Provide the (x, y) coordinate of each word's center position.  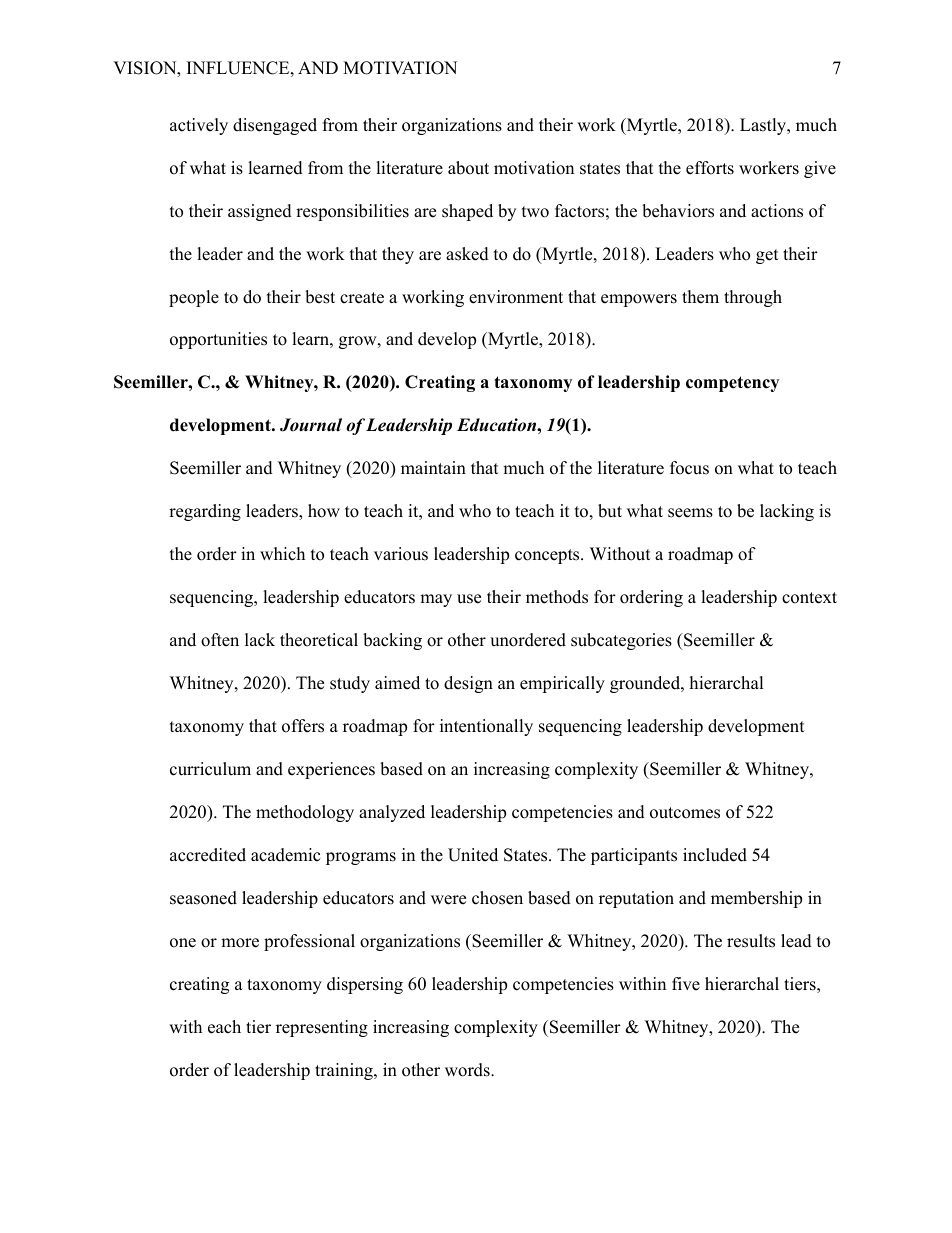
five (686, 984)
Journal (311, 425)
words (468, 1070)
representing (322, 1028)
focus (689, 468)
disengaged (275, 126)
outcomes (685, 813)
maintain (433, 467)
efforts (710, 168)
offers (303, 726)
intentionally (486, 727)
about (468, 168)
